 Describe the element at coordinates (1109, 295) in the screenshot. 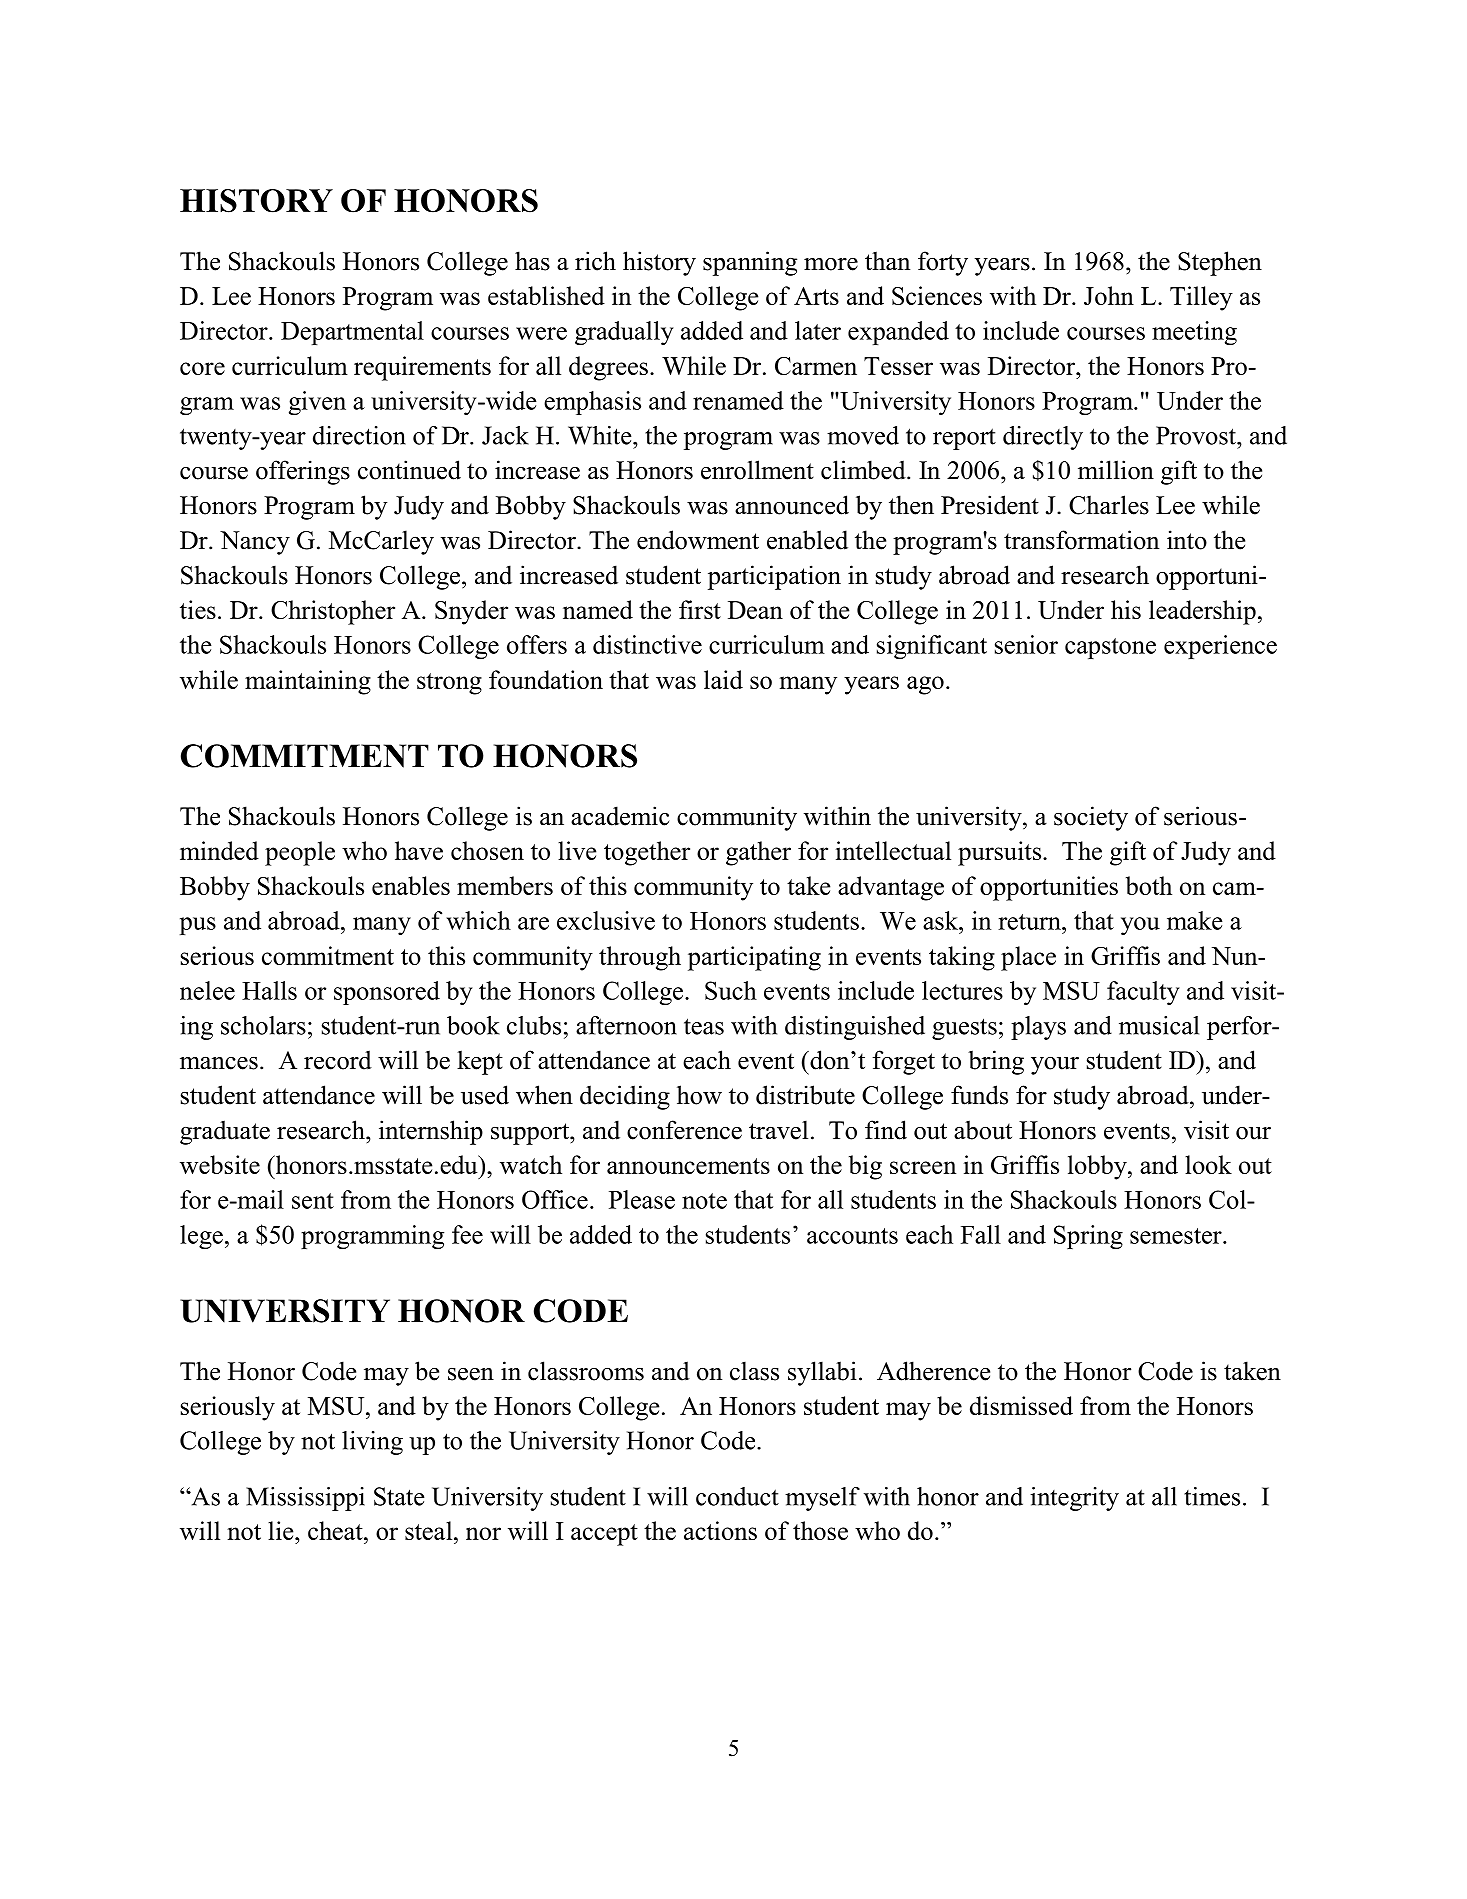

I see `John` at that location.
